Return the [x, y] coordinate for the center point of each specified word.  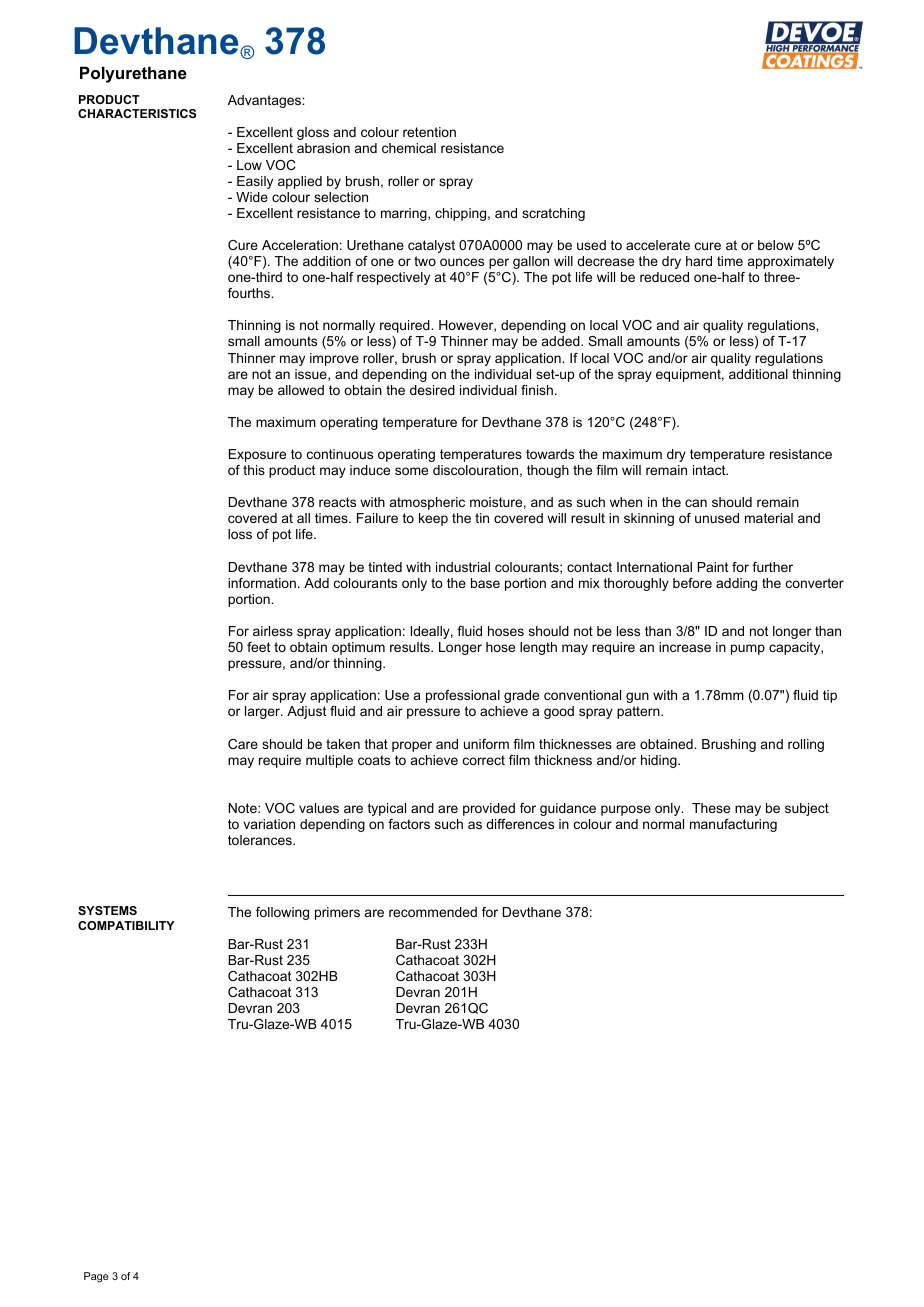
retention [429, 132]
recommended [433, 912]
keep [433, 519]
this [254, 470]
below [776, 245]
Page [96, 1277]
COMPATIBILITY [126, 925]
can [696, 503]
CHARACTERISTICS [137, 113]
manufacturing [733, 825]
